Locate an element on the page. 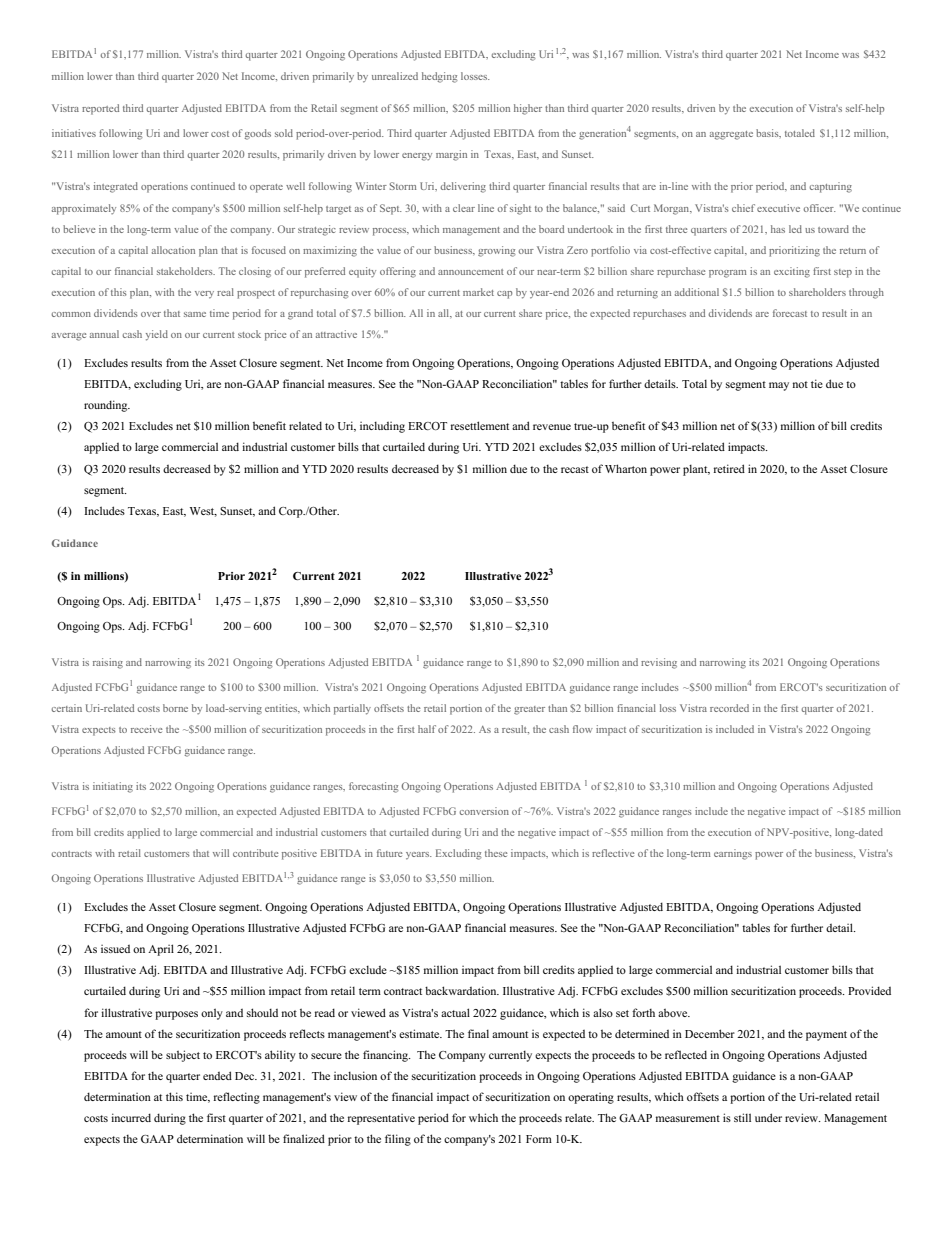  reported is located at coordinates (100, 109).
